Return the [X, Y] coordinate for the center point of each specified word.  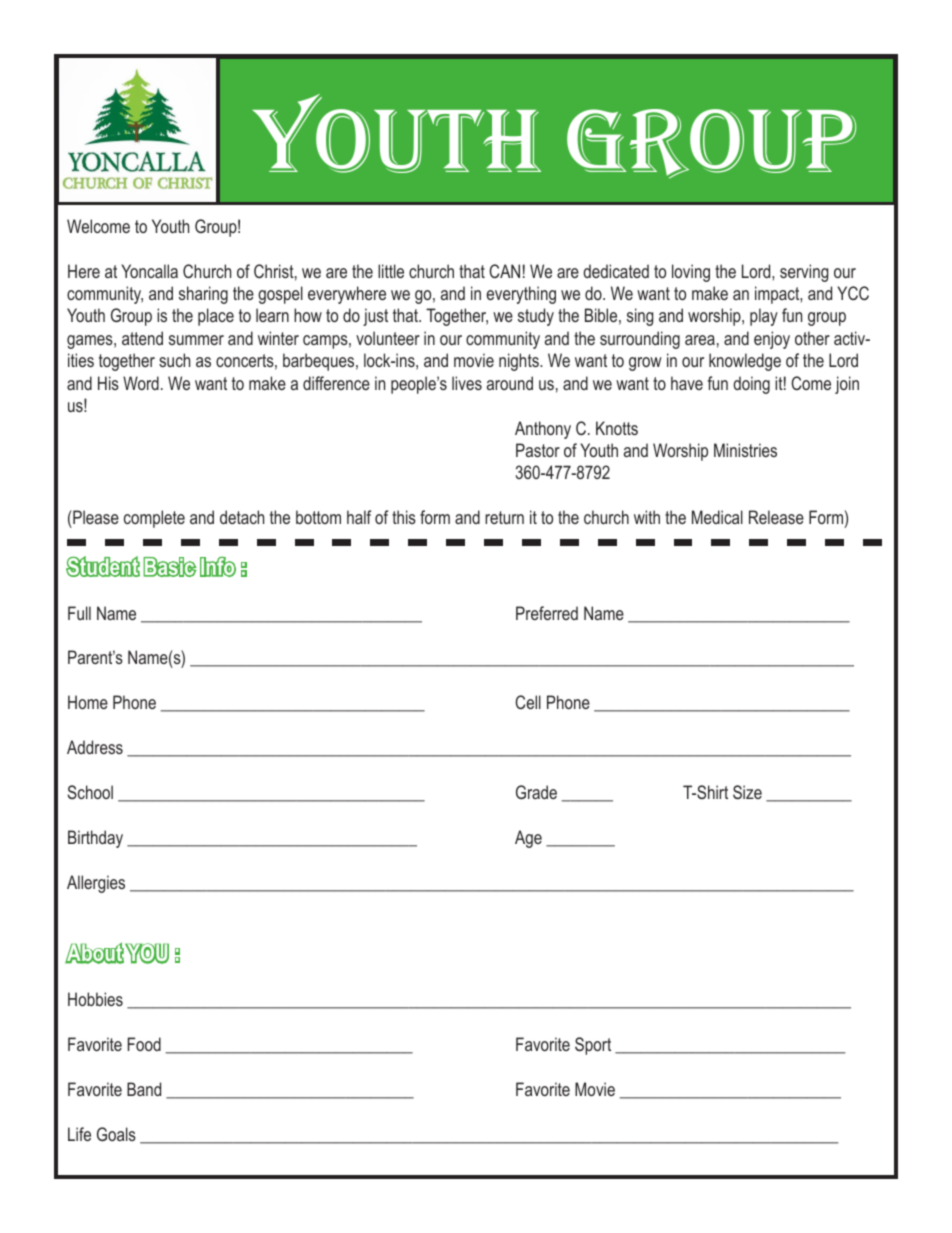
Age [528, 839]
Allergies [96, 884]
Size [747, 792]
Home [88, 702]
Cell [528, 702]
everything [521, 295]
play [764, 317]
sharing [203, 295]
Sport [593, 1046]
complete [154, 519]
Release [776, 517]
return [504, 517]
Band [144, 1089]
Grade [536, 792]
